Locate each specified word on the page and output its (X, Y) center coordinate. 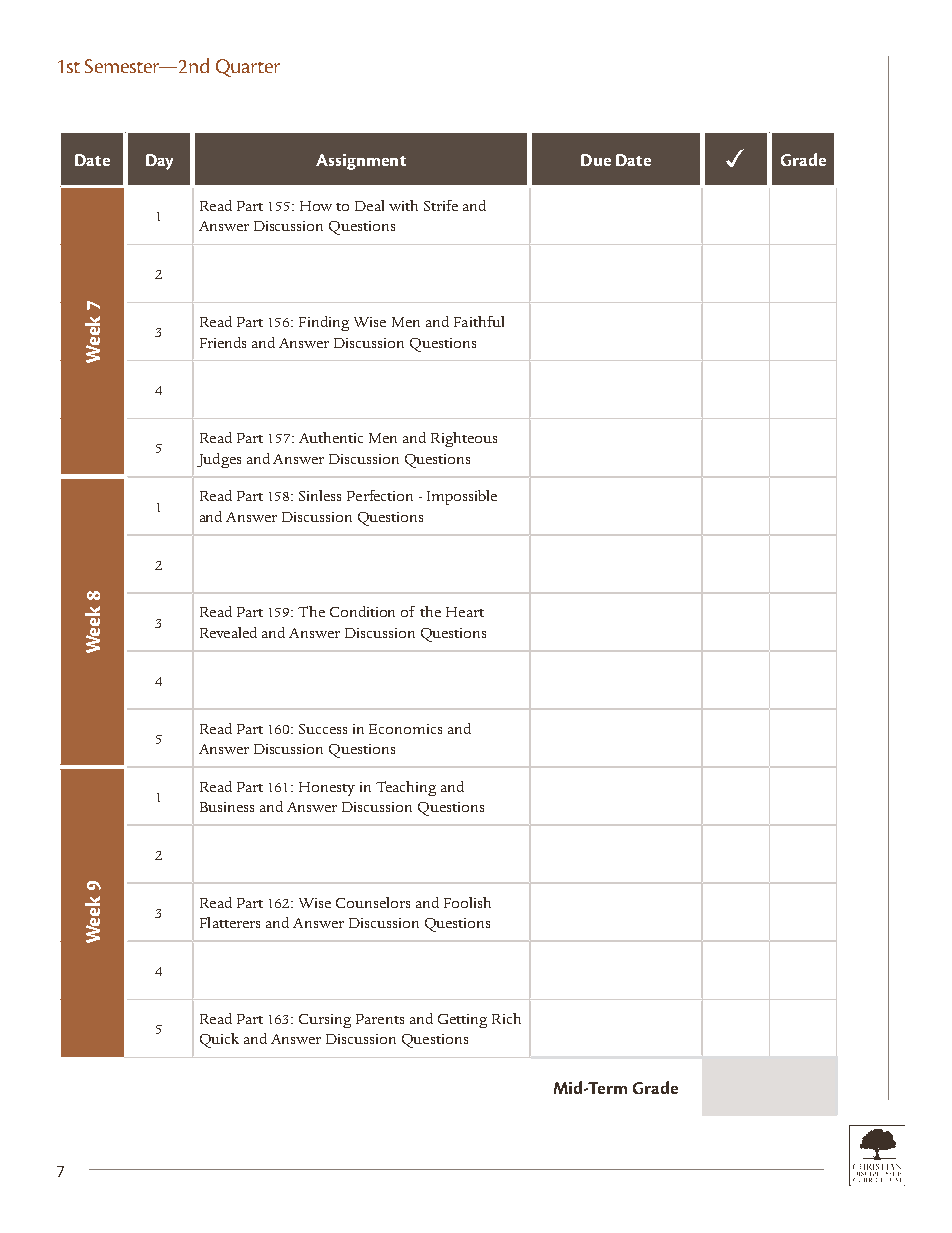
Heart (465, 612)
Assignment (361, 162)
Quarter (248, 68)
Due (596, 160)
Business (227, 807)
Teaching (406, 788)
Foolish (467, 902)
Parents (380, 1019)
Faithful (479, 321)
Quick (219, 1040)
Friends (223, 342)
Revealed (228, 632)
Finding (324, 323)
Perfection (380, 495)
